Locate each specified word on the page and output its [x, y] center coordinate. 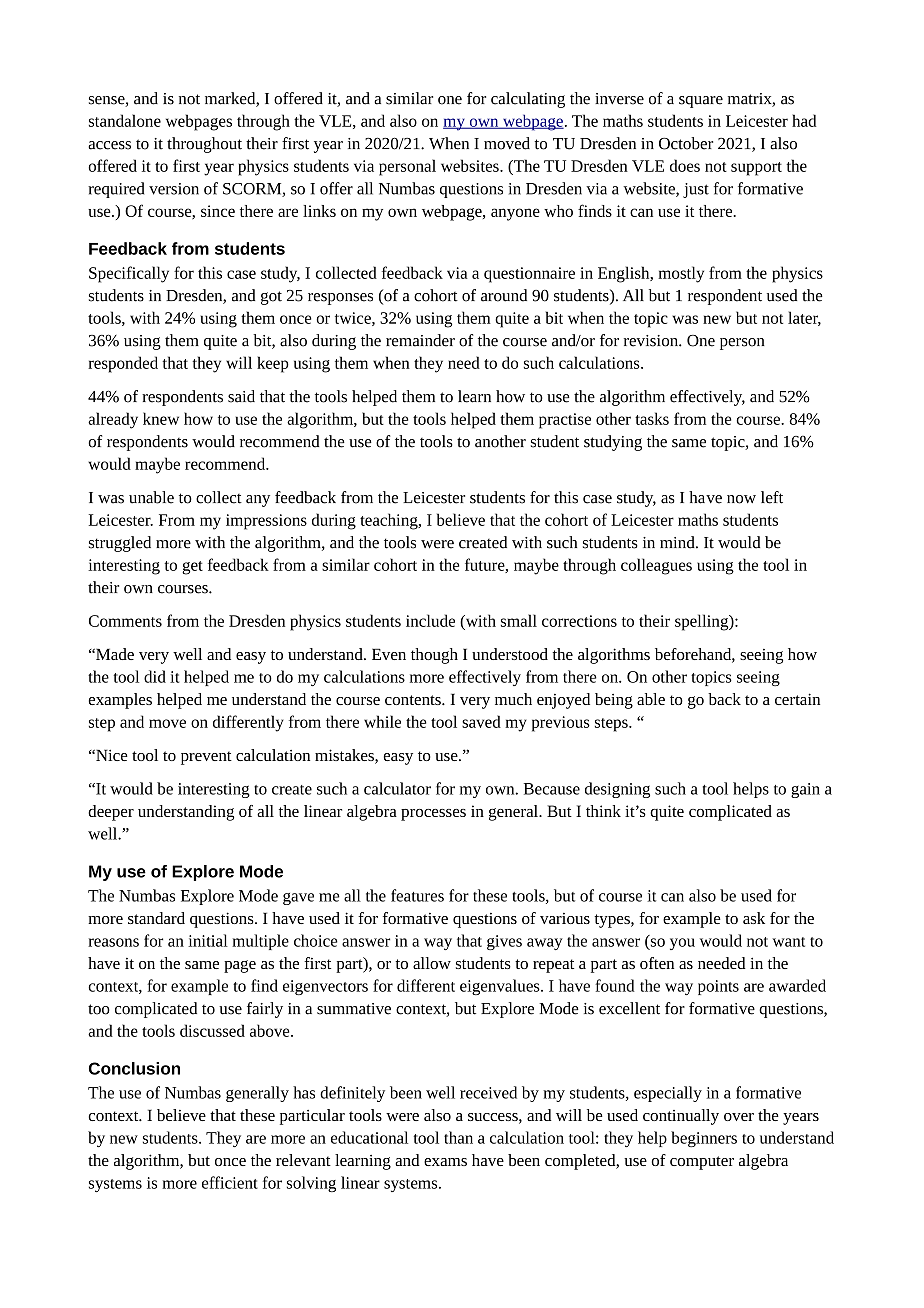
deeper [111, 813]
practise [565, 421]
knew [161, 418]
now [741, 499]
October [686, 143]
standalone [125, 120]
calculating [528, 100]
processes [433, 815]
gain [805, 790]
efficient [230, 1182]
